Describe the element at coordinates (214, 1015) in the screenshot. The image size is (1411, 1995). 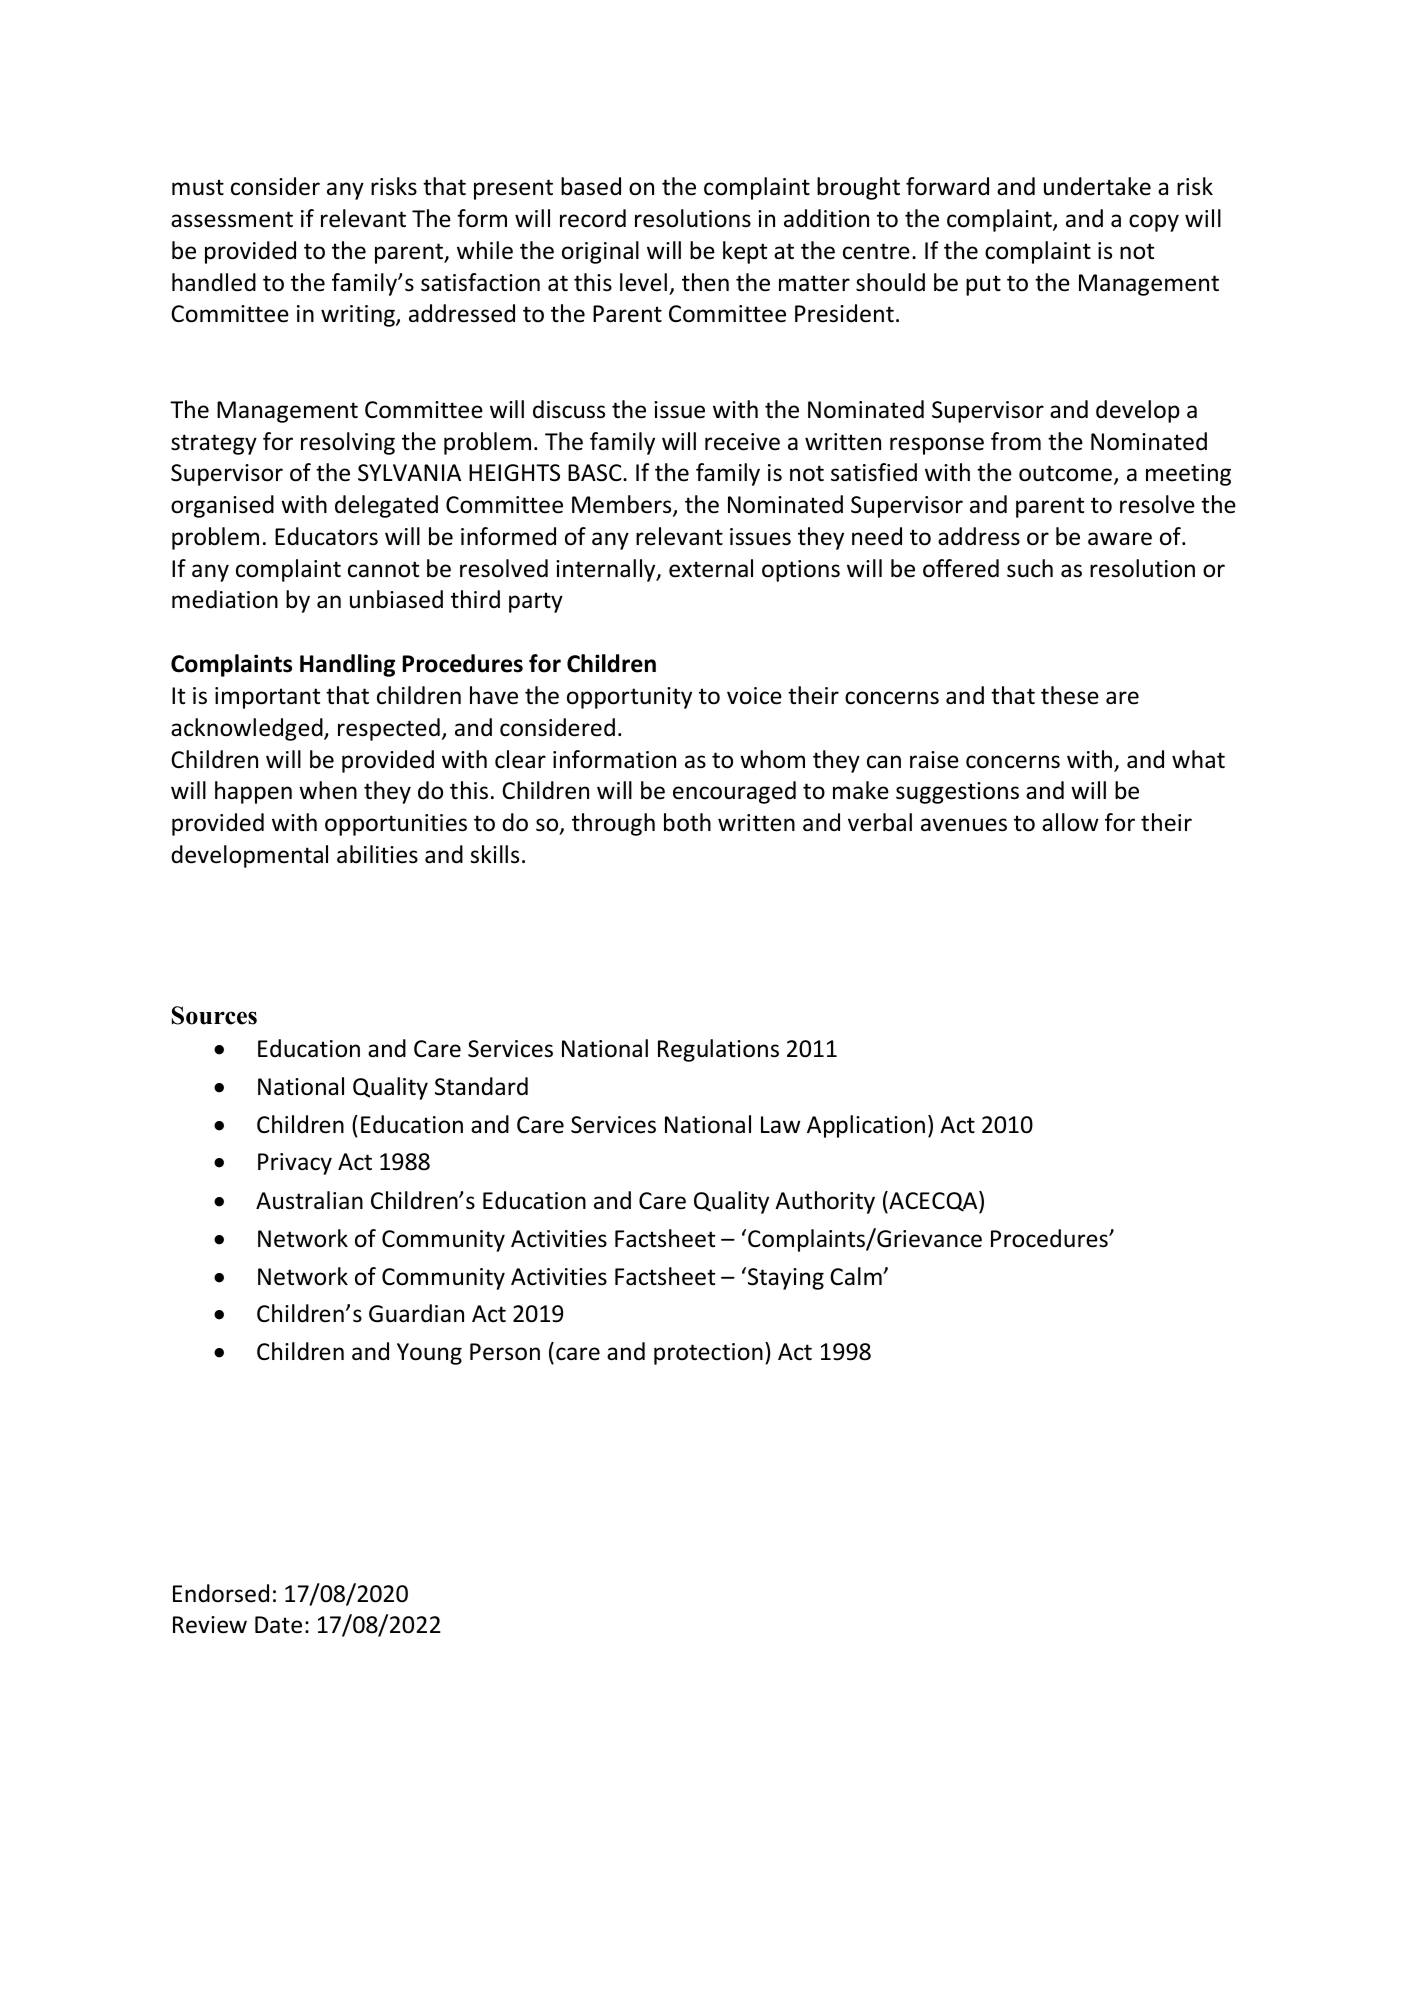
I see `Sources` at that location.
